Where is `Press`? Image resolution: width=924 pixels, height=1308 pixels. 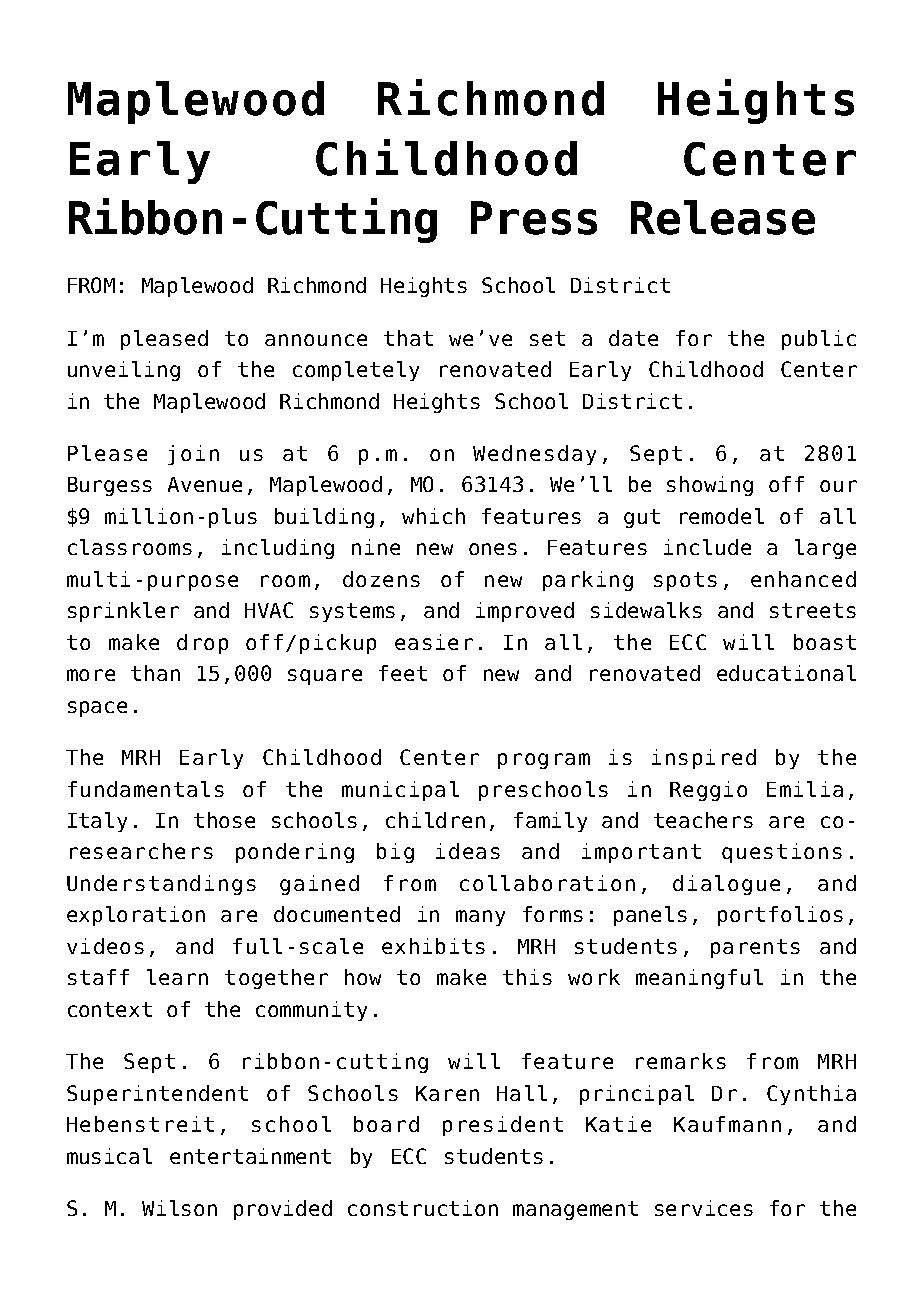
Press is located at coordinates (534, 218).
